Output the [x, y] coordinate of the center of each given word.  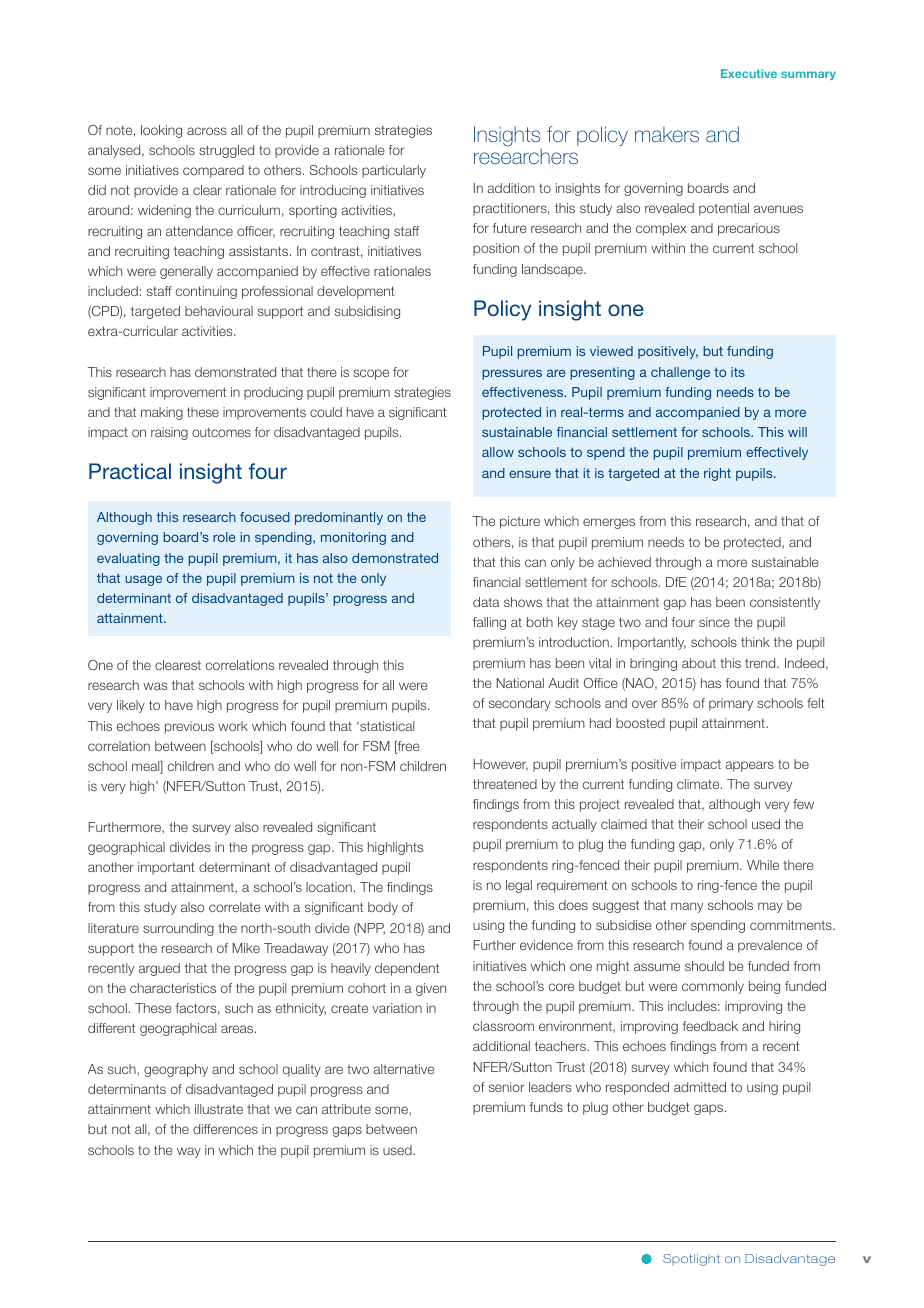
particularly [394, 171]
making [162, 413]
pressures [512, 374]
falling [489, 623]
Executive [749, 73]
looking [161, 131]
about [699, 663]
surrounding [178, 929]
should [704, 966]
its [738, 372]
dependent [407, 969]
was [155, 686]
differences [225, 1129]
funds [546, 1107]
